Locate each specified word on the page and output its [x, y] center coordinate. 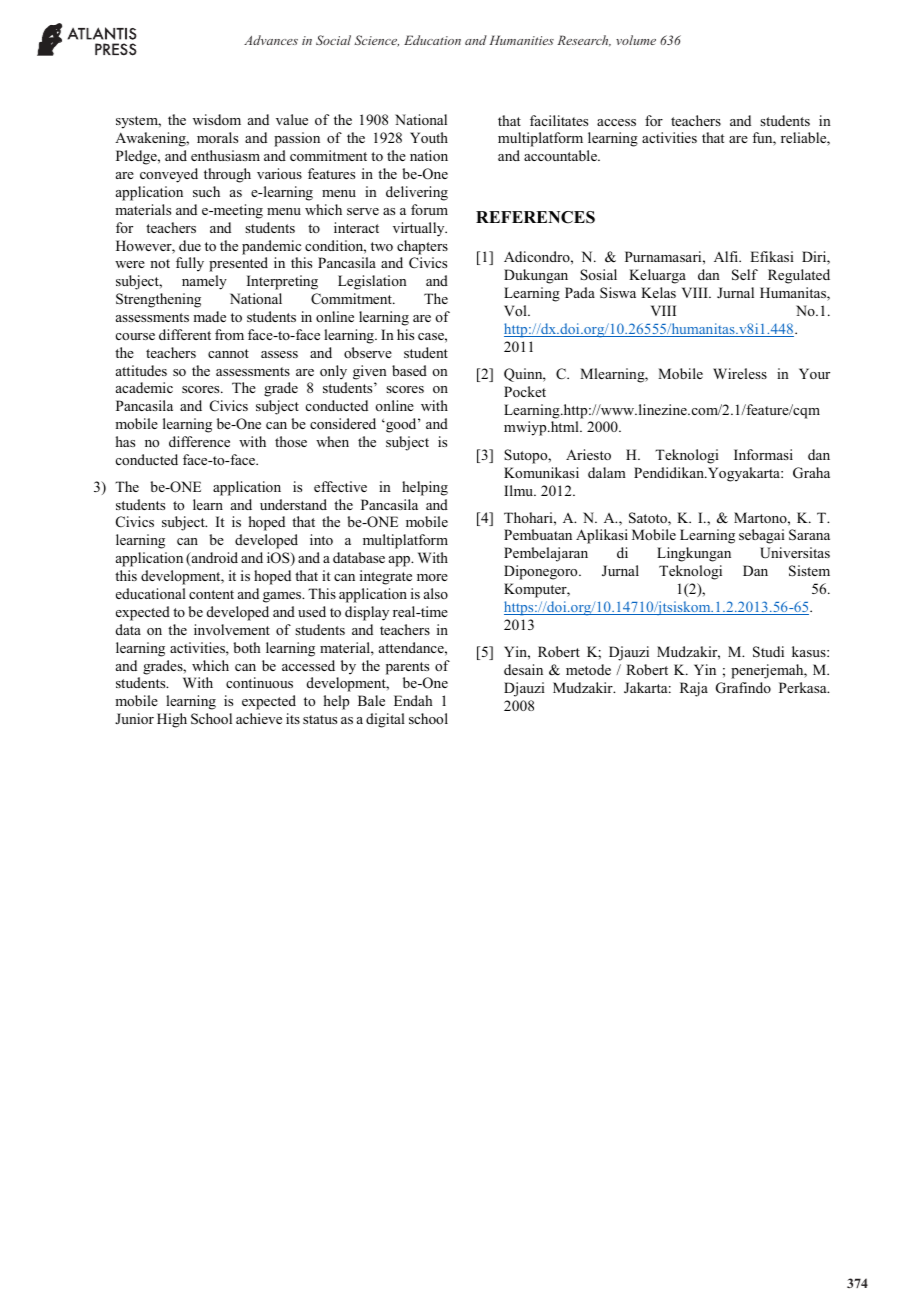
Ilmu [520, 490]
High [172, 720]
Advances [271, 40]
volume [636, 40]
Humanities [521, 40]
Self [745, 275]
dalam [607, 472]
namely [204, 282]
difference [199, 441]
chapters [422, 247]
